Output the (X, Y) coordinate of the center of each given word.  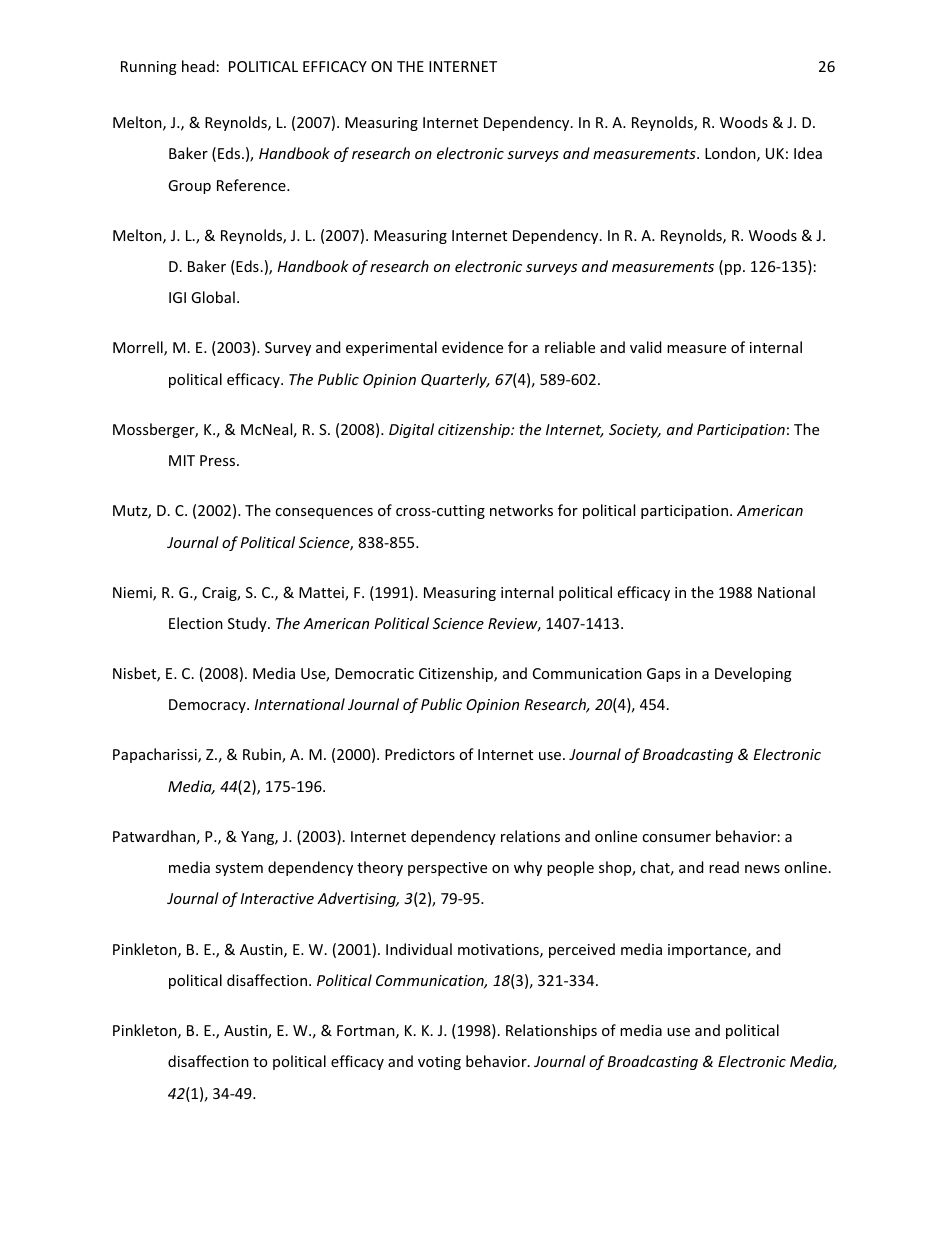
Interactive (277, 898)
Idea (808, 153)
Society (635, 431)
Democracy (208, 706)
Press (219, 460)
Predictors (420, 754)
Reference (252, 185)
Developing (753, 674)
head (198, 66)
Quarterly (455, 380)
